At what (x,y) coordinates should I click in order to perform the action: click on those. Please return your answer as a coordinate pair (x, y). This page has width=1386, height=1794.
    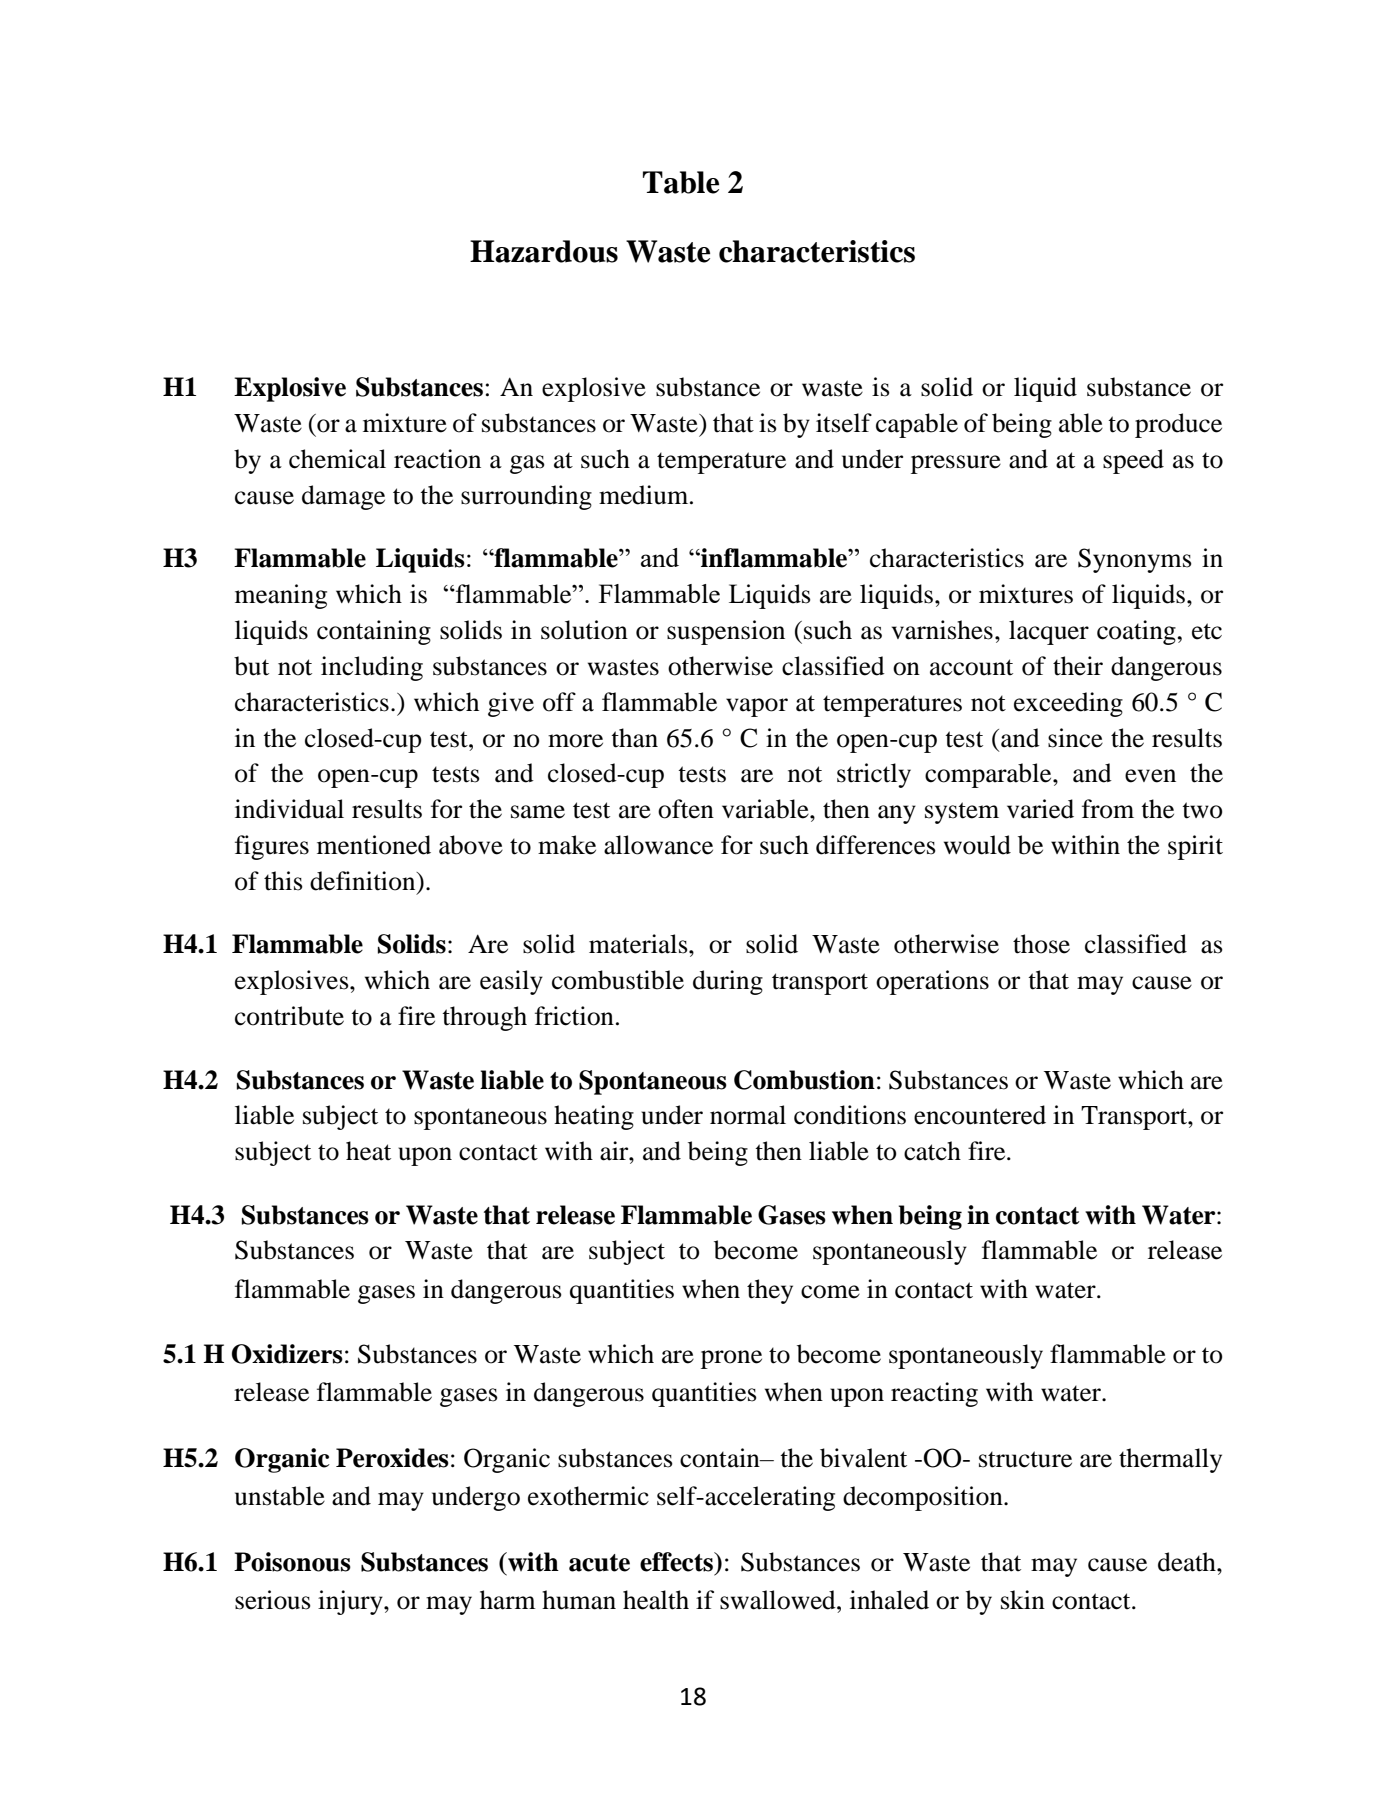
    Looking at the image, I should click on (1041, 944).
